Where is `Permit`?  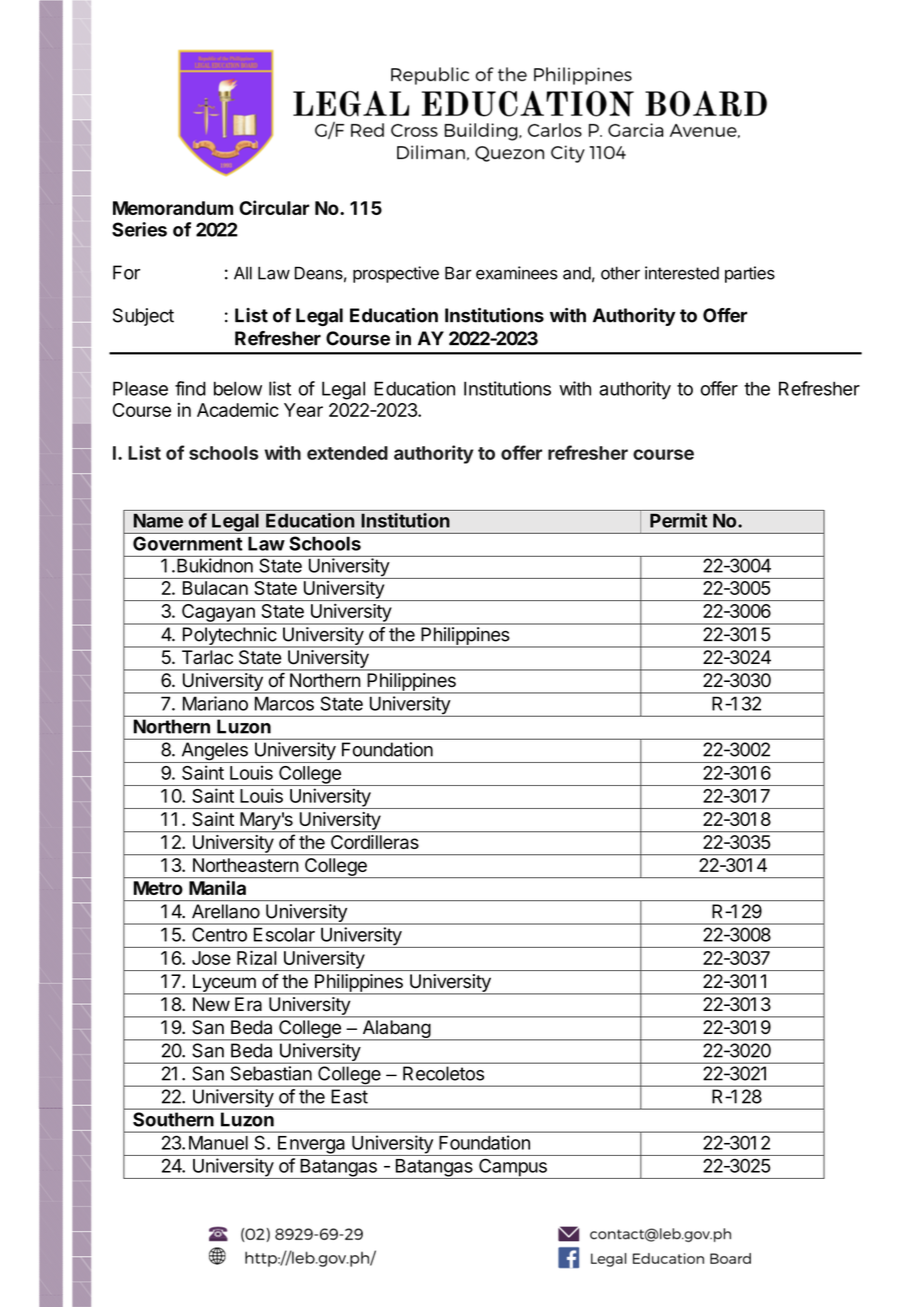
Permit is located at coordinates (678, 520).
